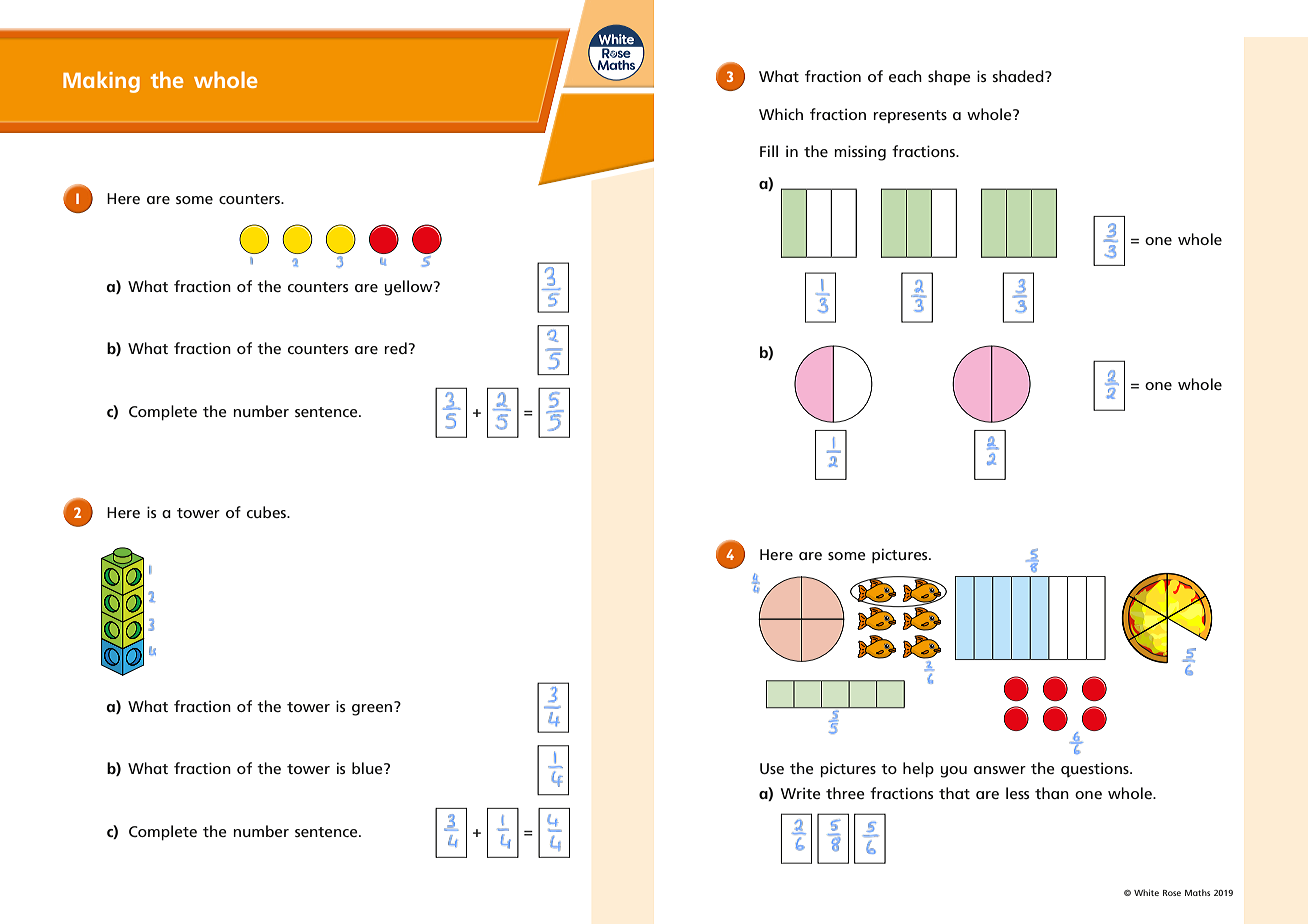 Image resolution: width=1308 pixels, height=924 pixels. Describe the element at coordinates (101, 82) in the document. I see `Making` at that location.
